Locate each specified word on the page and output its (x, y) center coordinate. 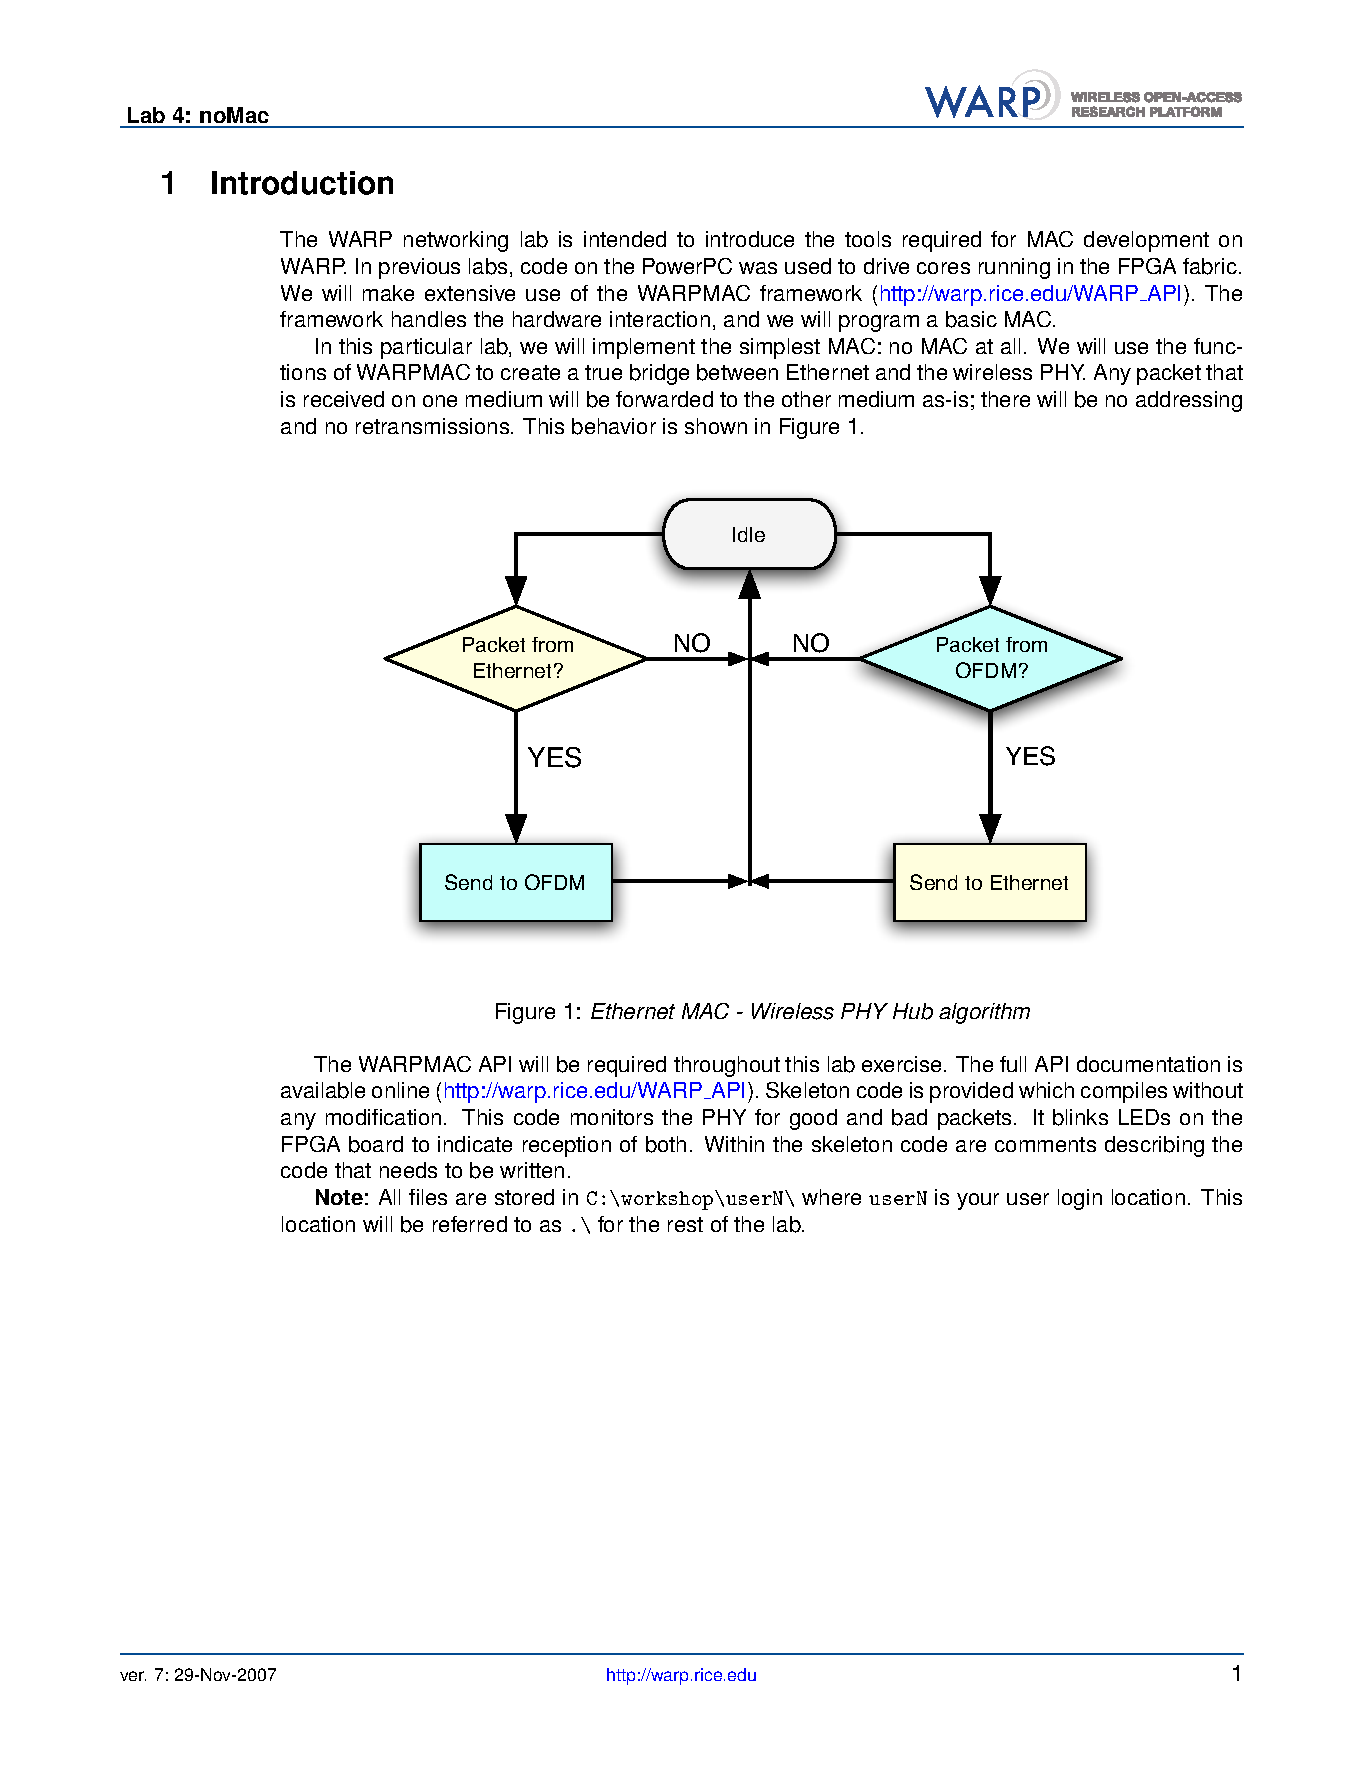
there (1005, 399)
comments (1045, 1144)
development (1146, 241)
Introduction (302, 183)
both (666, 1144)
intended (625, 239)
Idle (749, 534)
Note (339, 1197)
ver (133, 1676)
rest (685, 1224)
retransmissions (434, 426)
